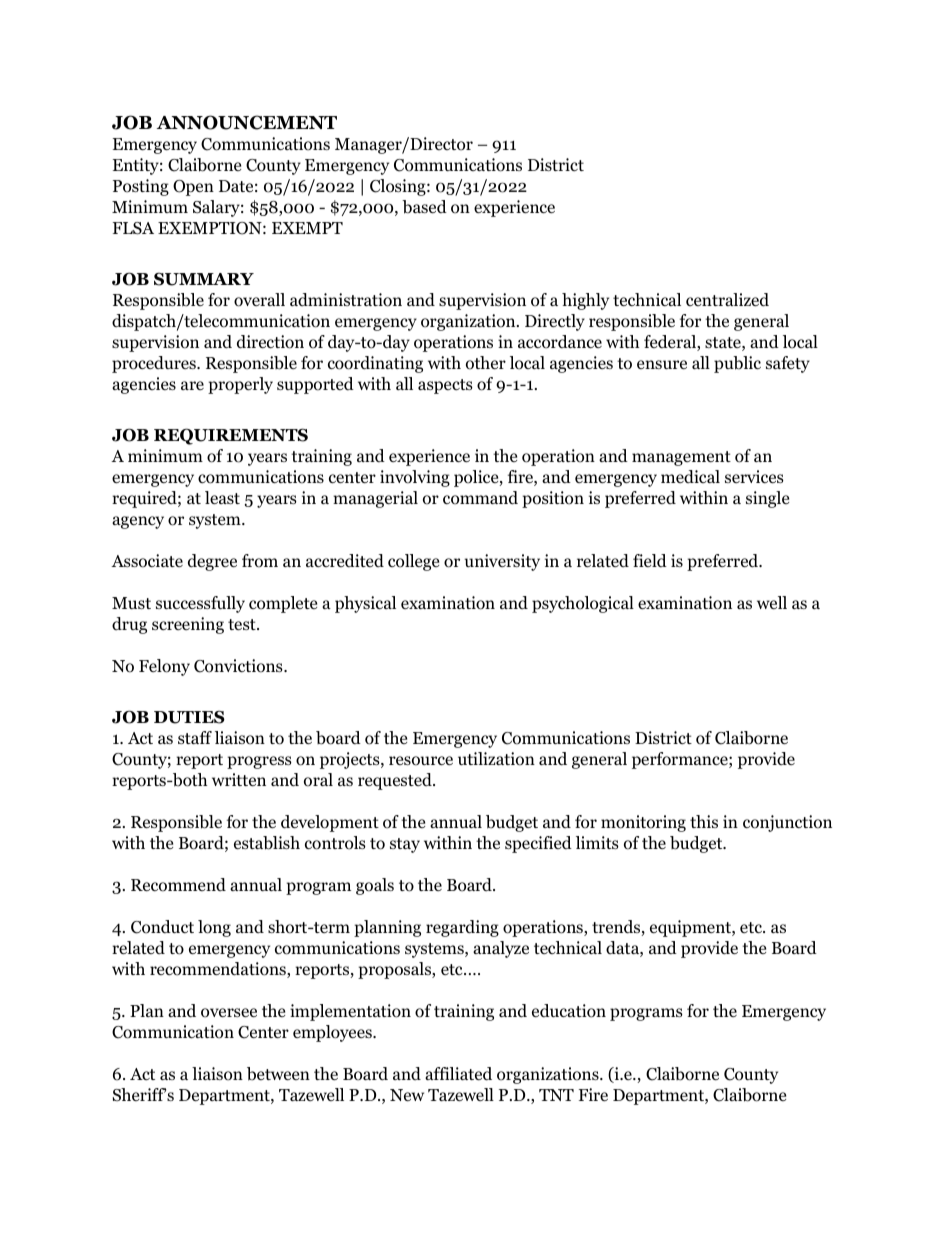  What do you see at coordinates (704, 821) in the page?
I see `this` at bounding box center [704, 821].
